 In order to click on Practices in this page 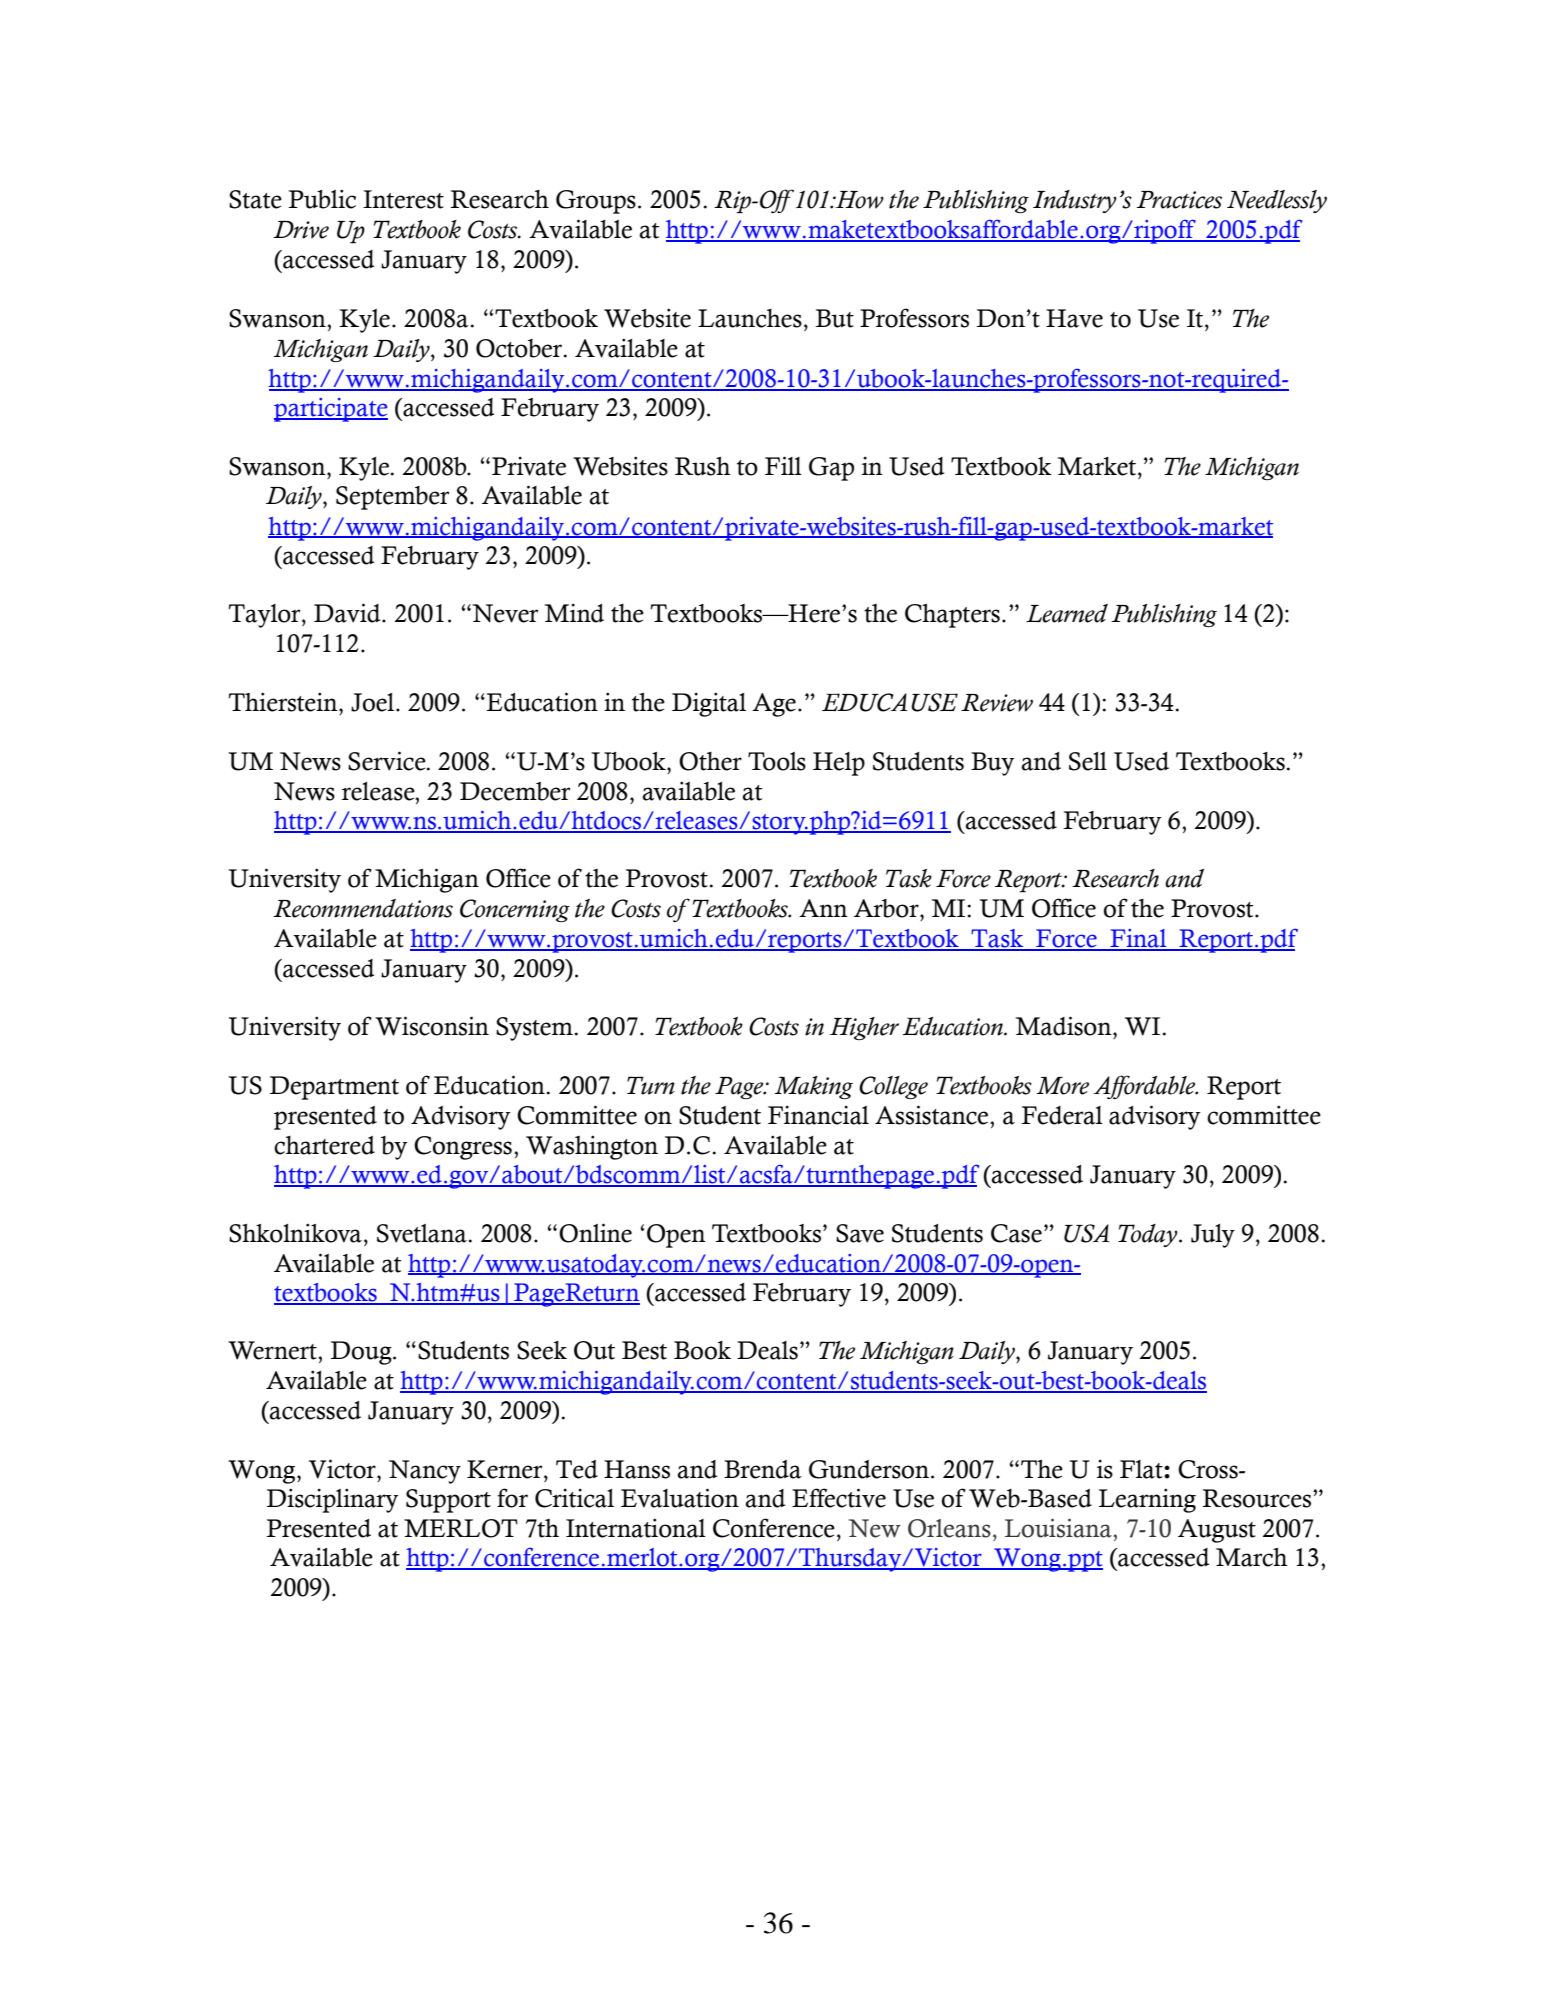, I will do `click(1179, 200)`.
